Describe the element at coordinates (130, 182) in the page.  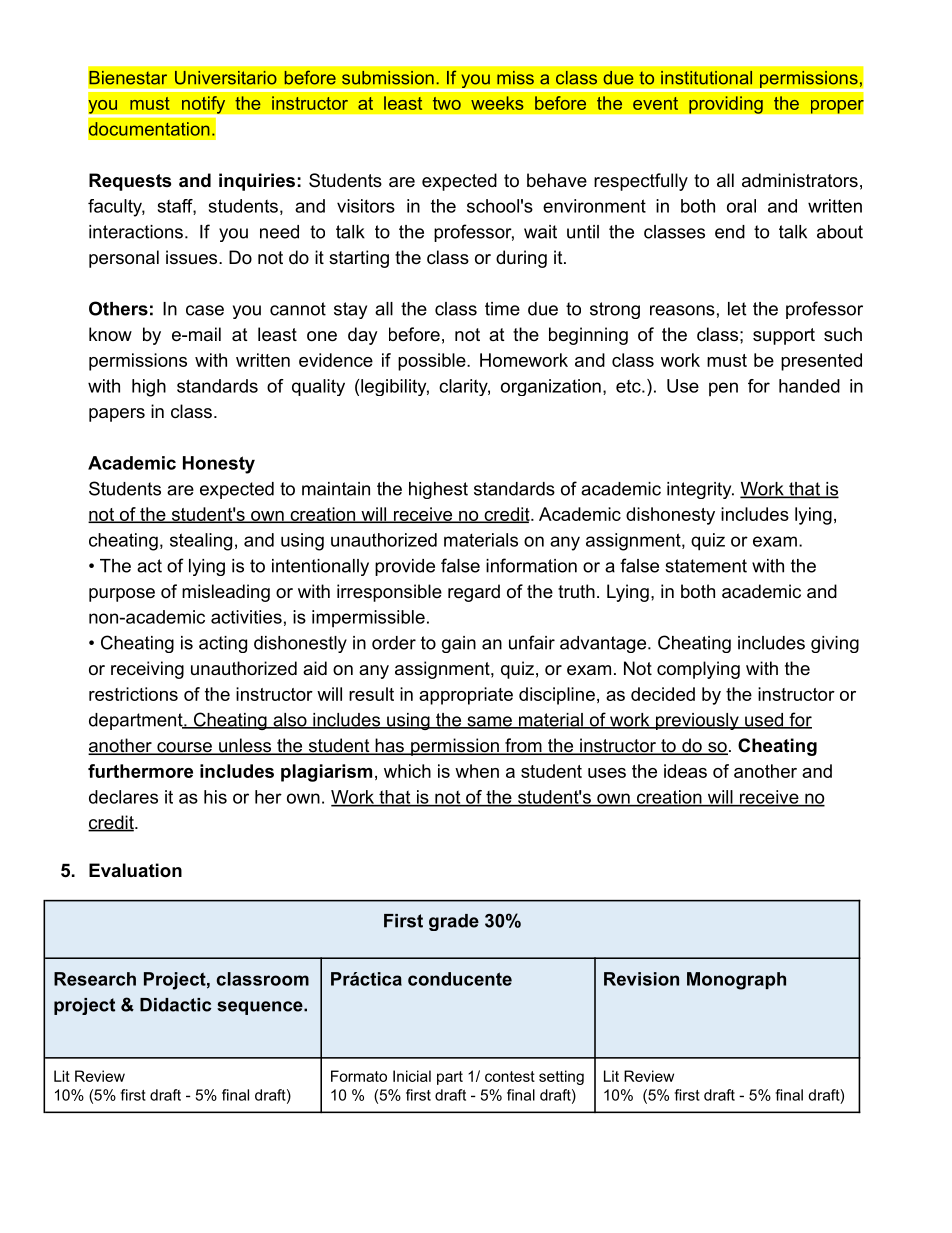
I see `Requests` at that location.
